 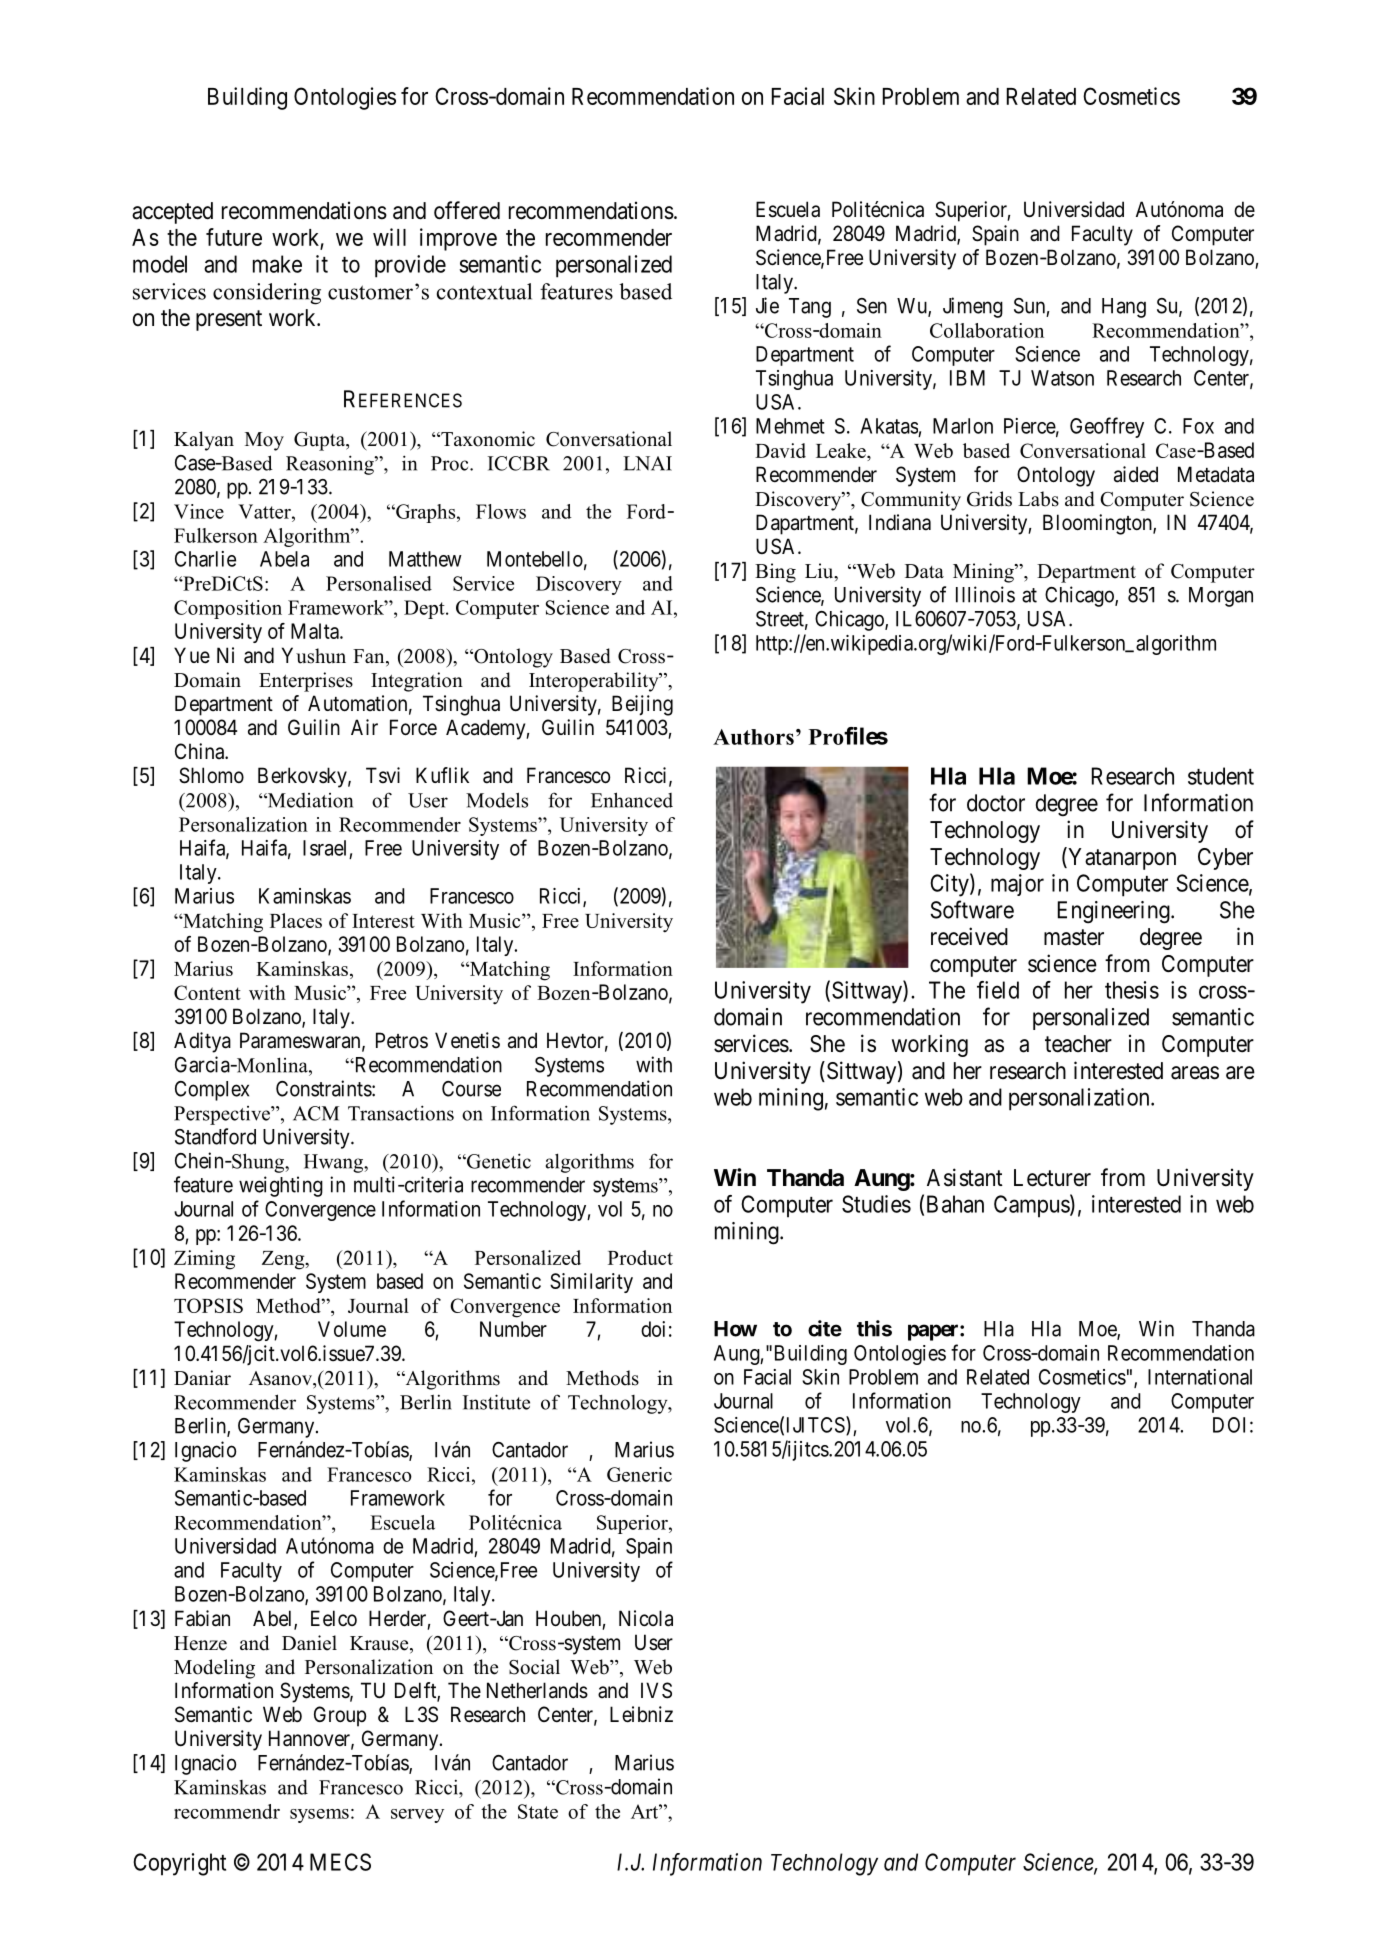 What do you see at coordinates (1078, 1044) in the page?
I see `teacher` at bounding box center [1078, 1044].
